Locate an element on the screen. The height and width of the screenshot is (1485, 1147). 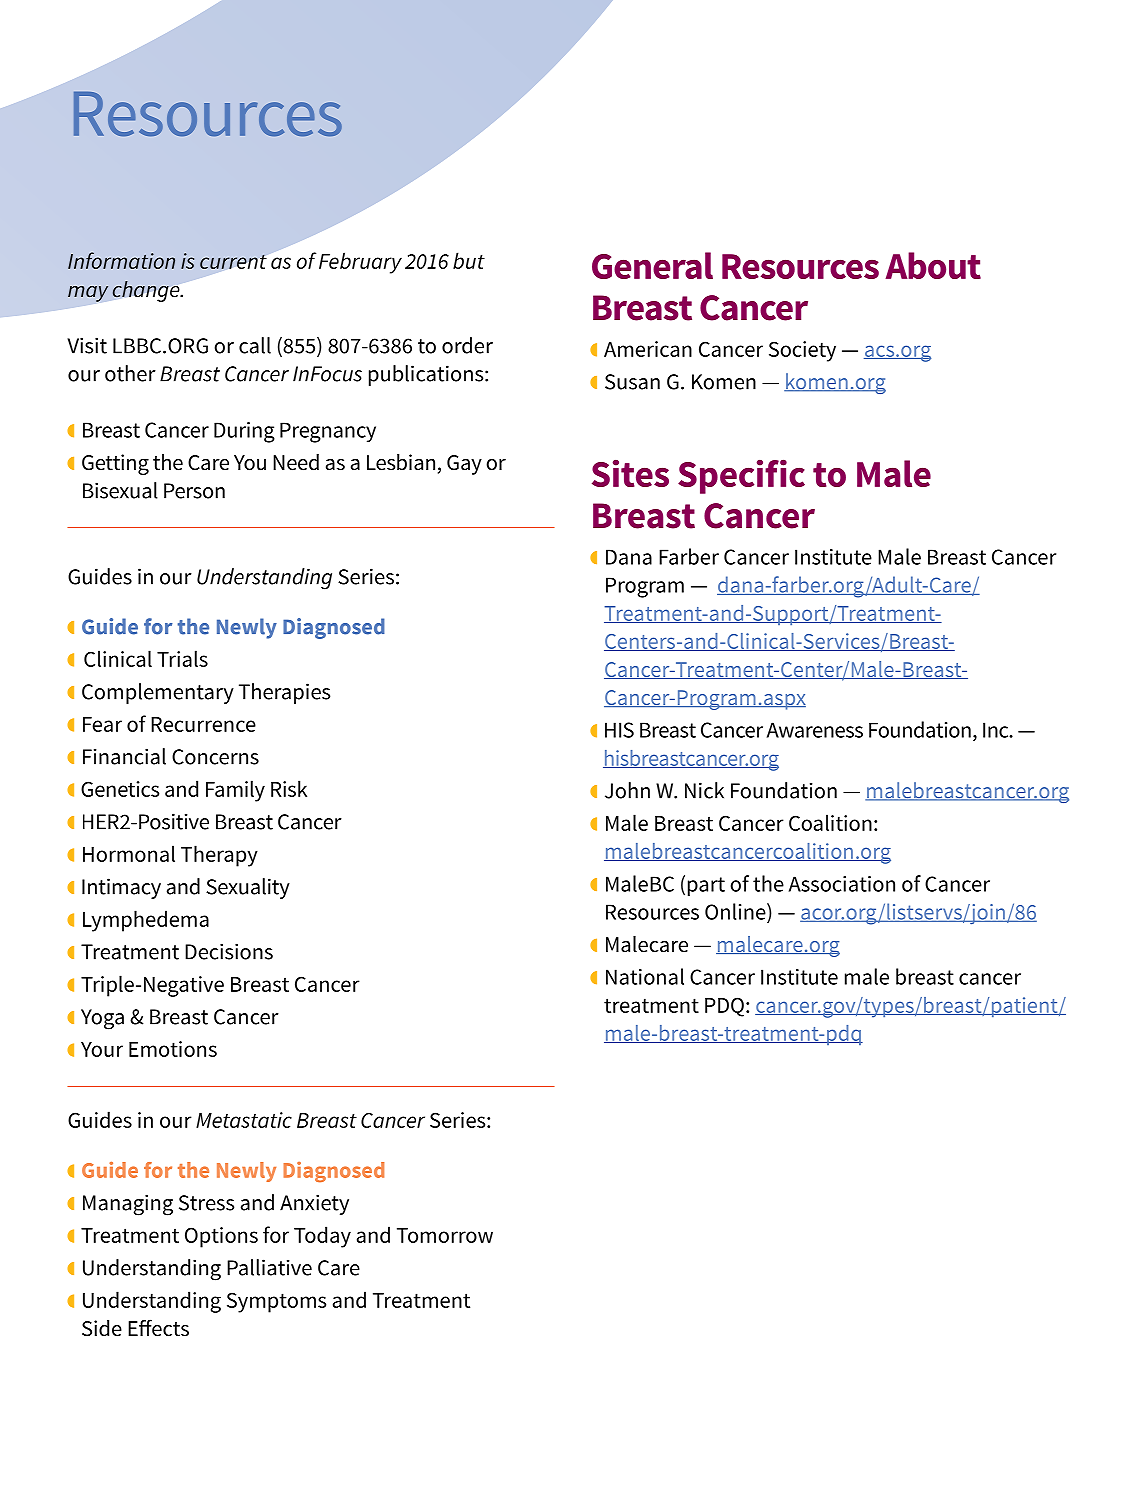
Effects is located at coordinates (158, 1328).
